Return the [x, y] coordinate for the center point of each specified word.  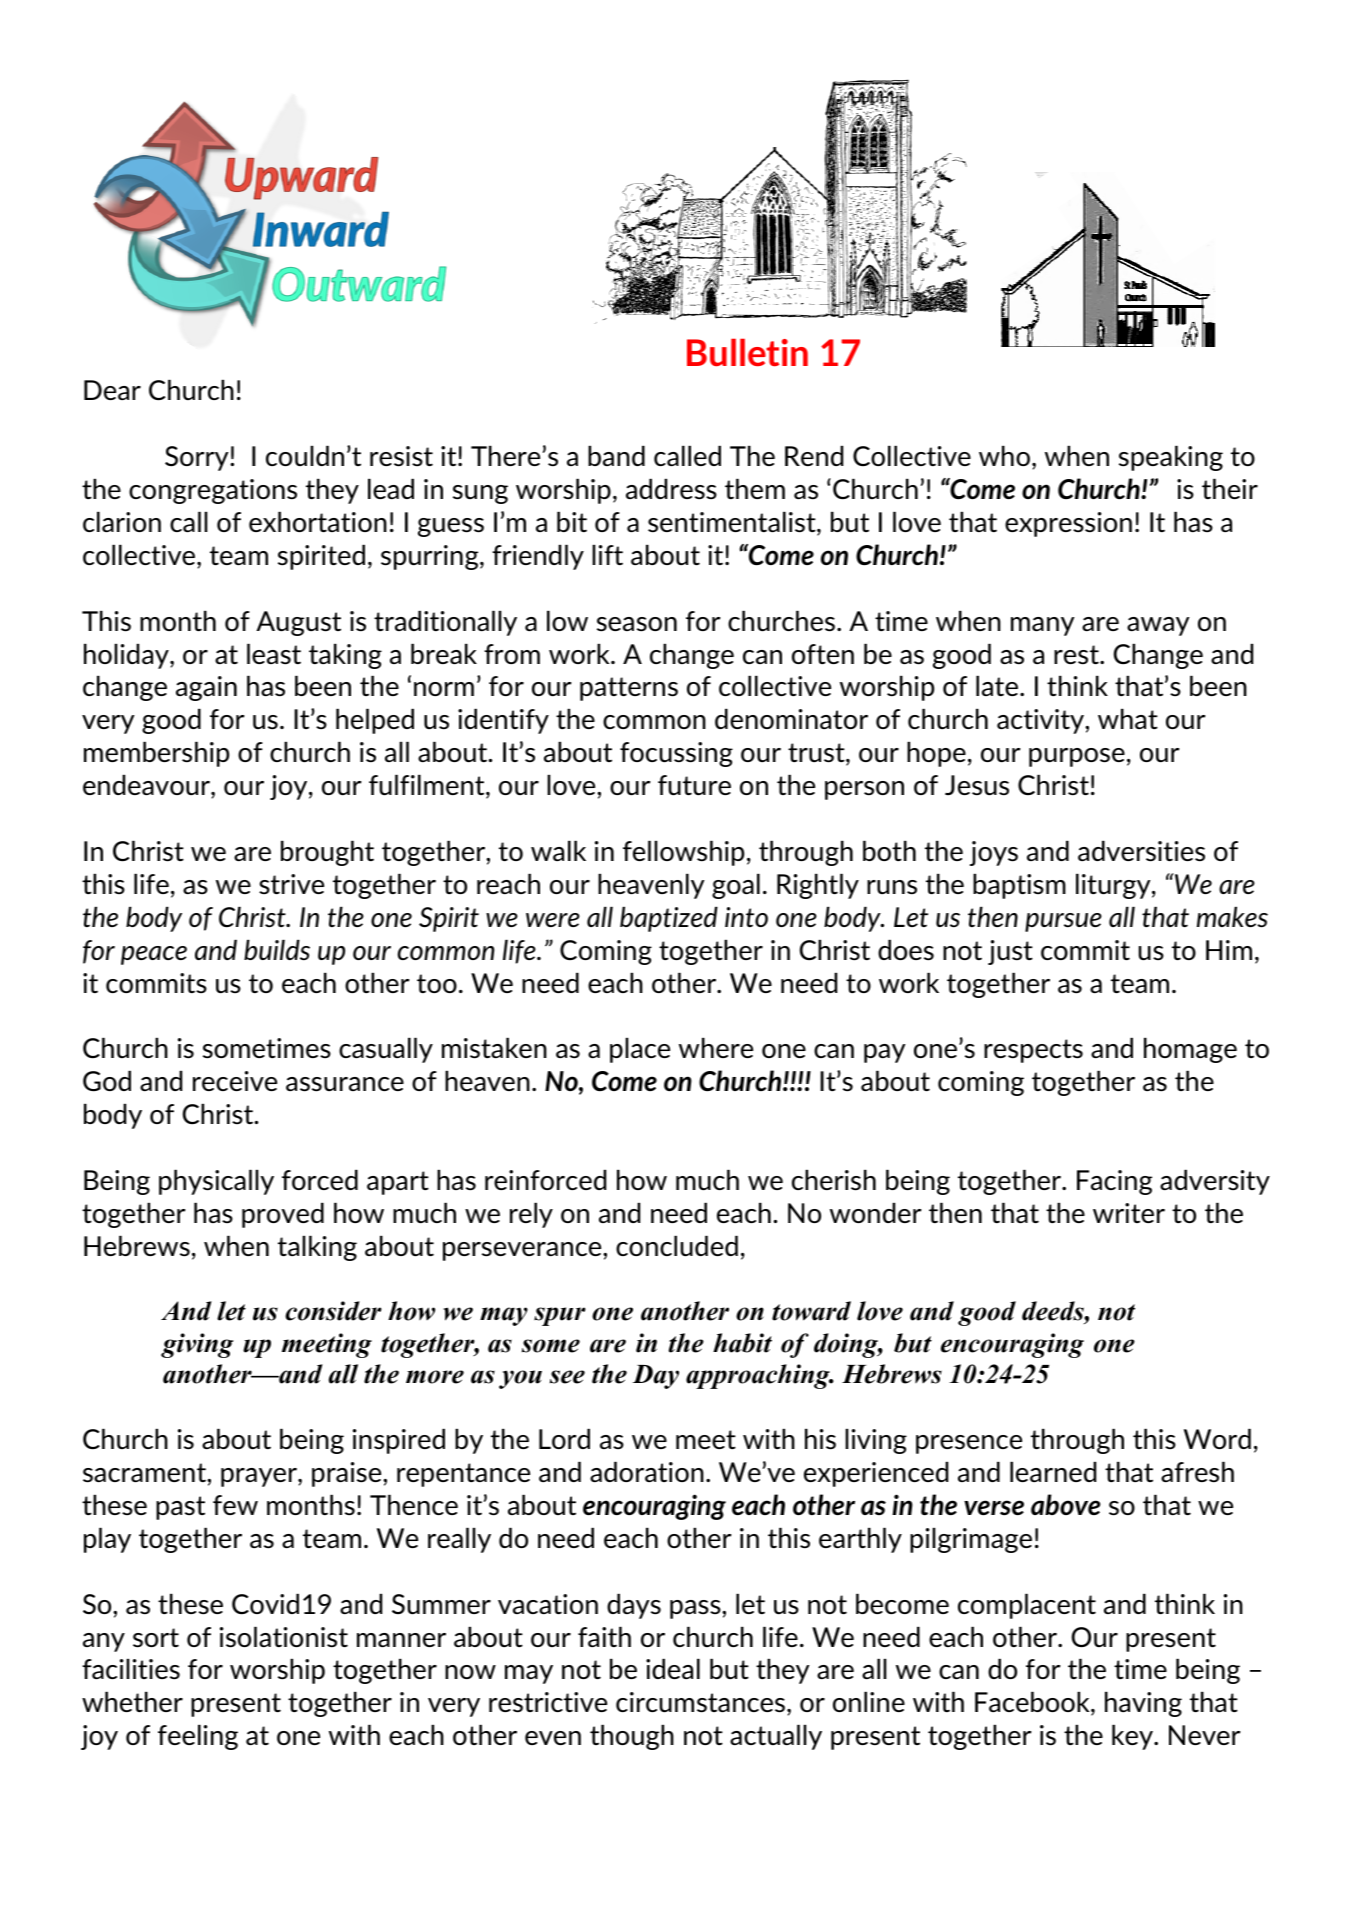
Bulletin [747, 352]
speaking [1171, 458]
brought [327, 853]
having [1143, 1704]
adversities [1141, 851]
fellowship [683, 853]
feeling [198, 1737]
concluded [677, 1246]
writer [1129, 1213]
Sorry [198, 458]
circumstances [700, 1702]
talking [317, 1248]
